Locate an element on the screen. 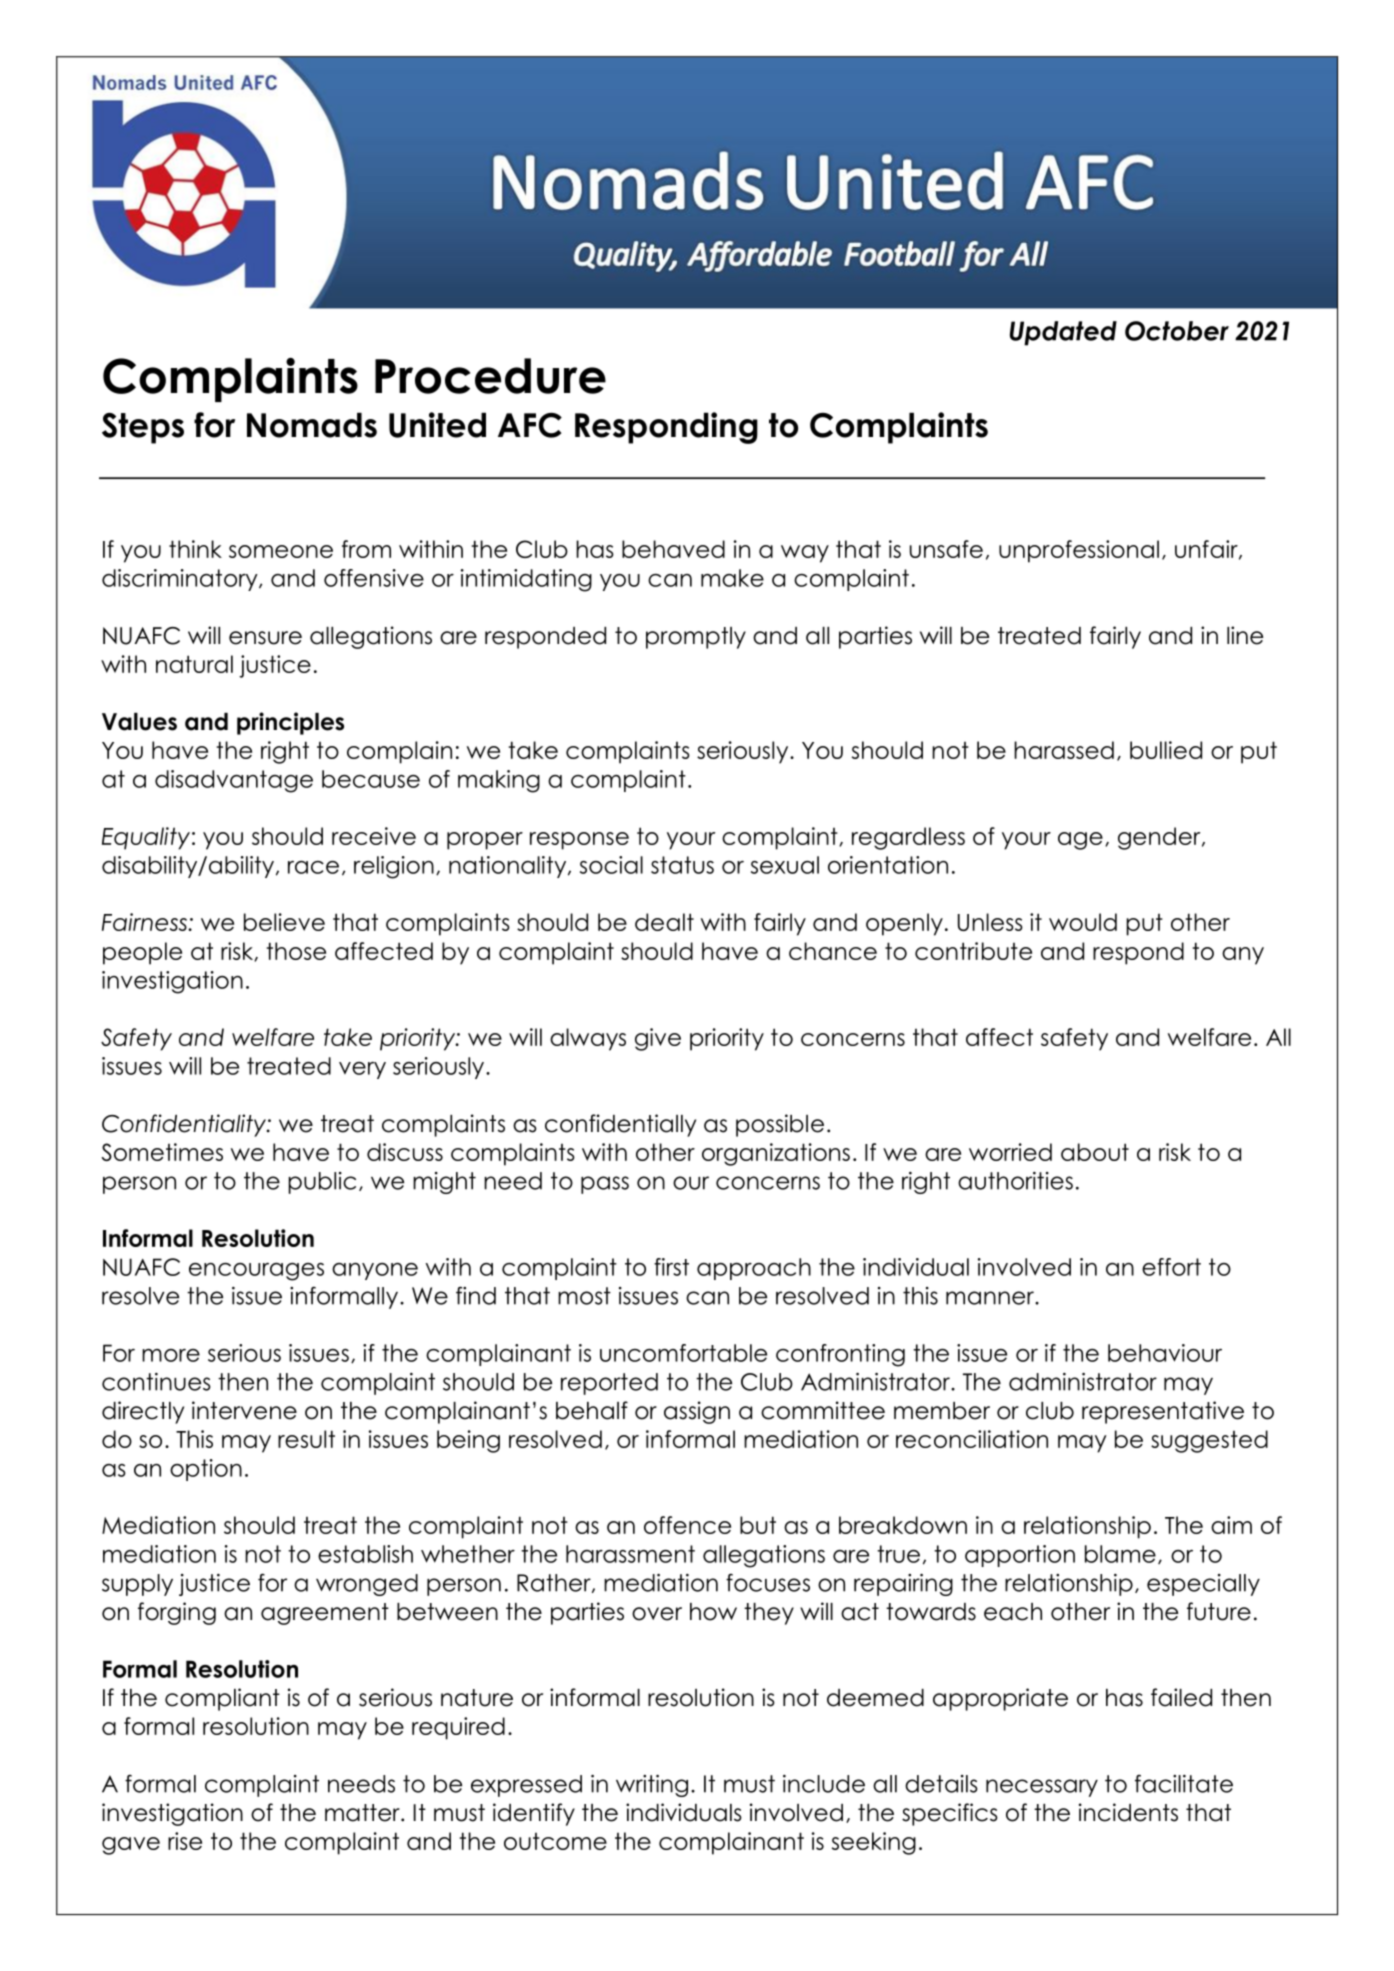 Image resolution: width=1394 pixels, height=1971 pixels. writing is located at coordinates (652, 1786).
